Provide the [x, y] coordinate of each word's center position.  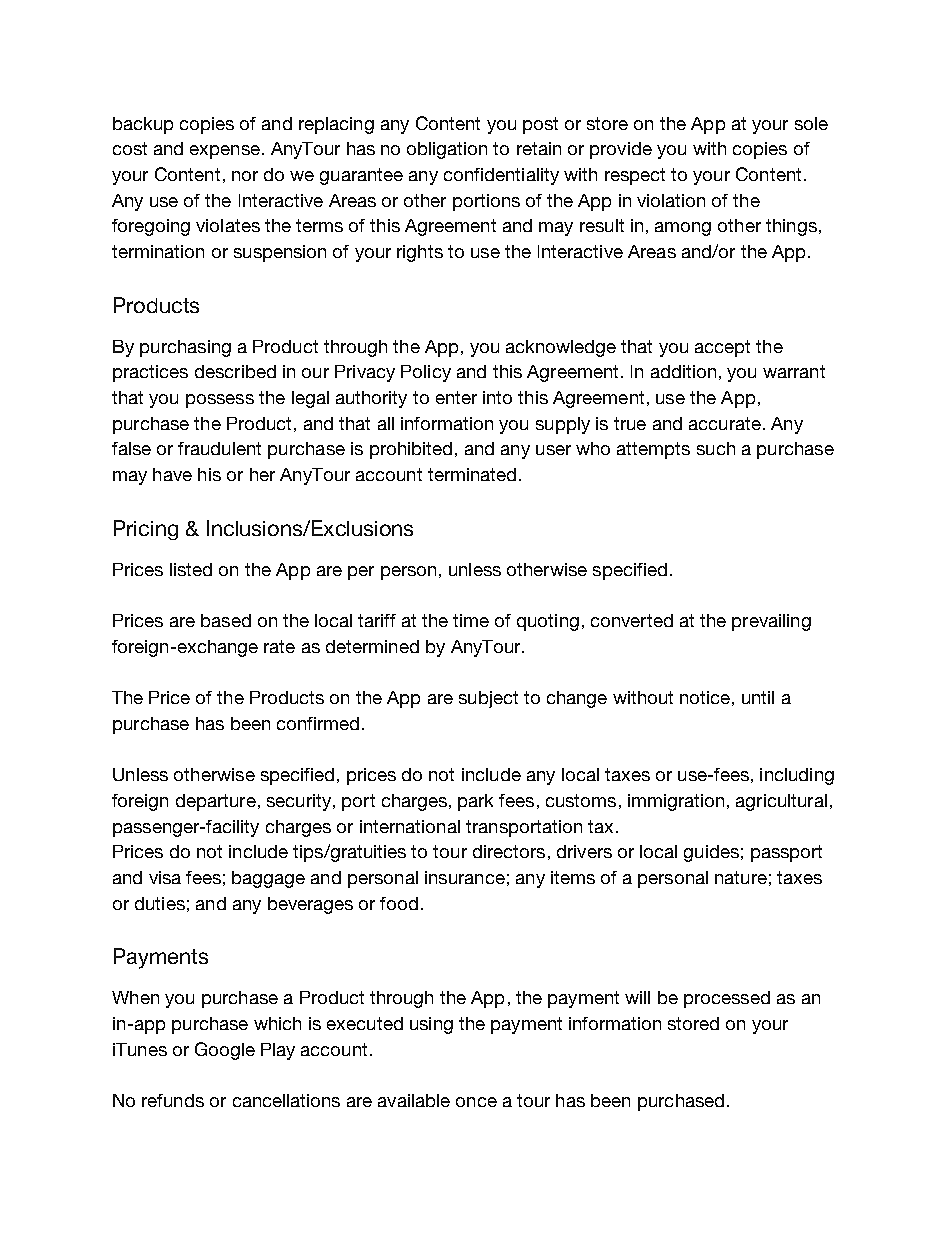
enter [456, 397]
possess [220, 401]
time [471, 620]
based [226, 620]
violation [671, 200]
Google [225, 1051]
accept [722, 348]
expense [225, 152]
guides [711, 853]
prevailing [771, 622]
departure [216, 802]
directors [509, 851]
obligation [447, 150]
